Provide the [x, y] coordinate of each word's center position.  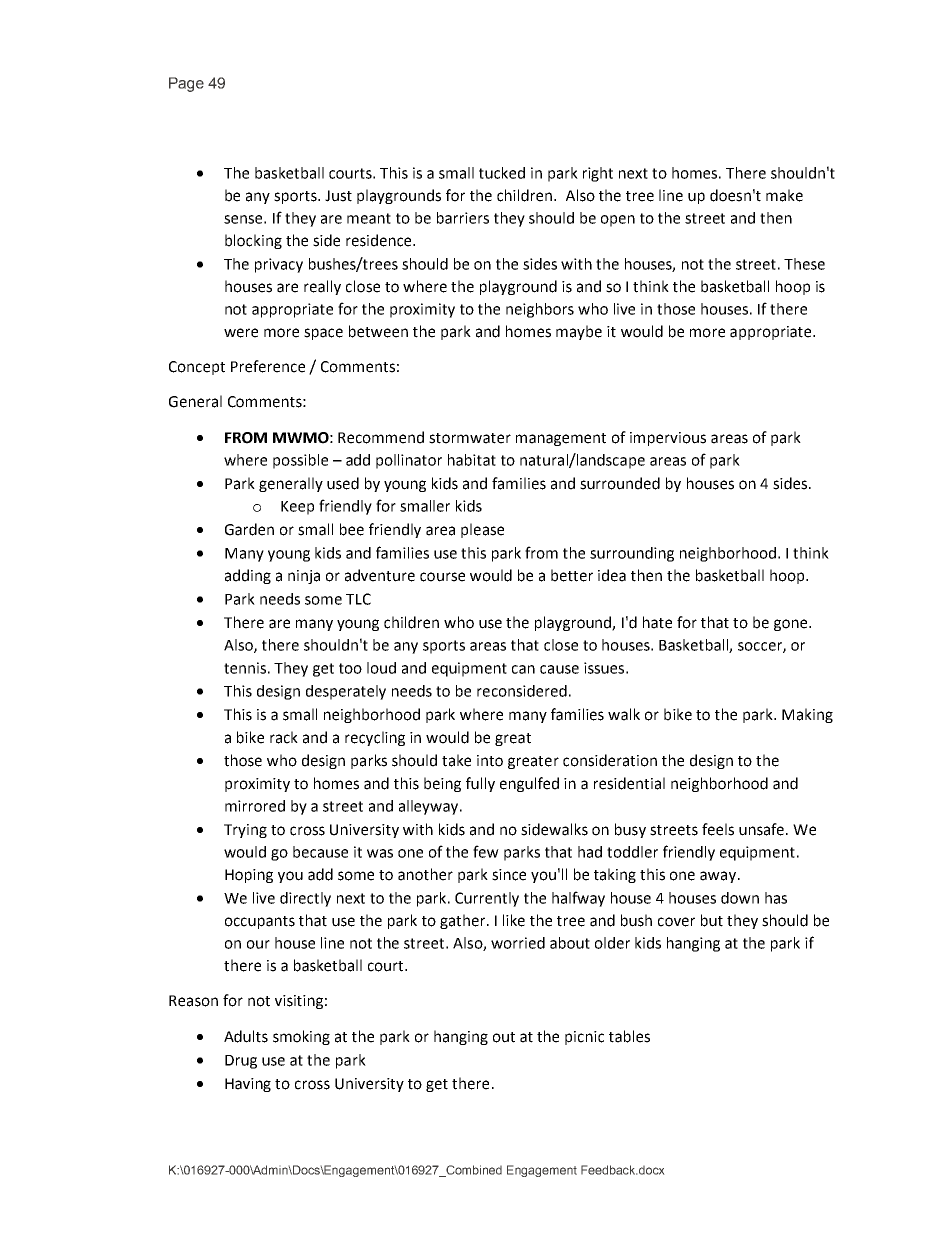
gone [792, 625]
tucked [502, 173]
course [442, 577]
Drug [241, 1062]
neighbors [540, 310]
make [784, 195]
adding [248, 576]
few [486, 851]
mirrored [255, 806]
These [804, 264]
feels [718, 829]
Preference [268, 366]
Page [186, 84]
